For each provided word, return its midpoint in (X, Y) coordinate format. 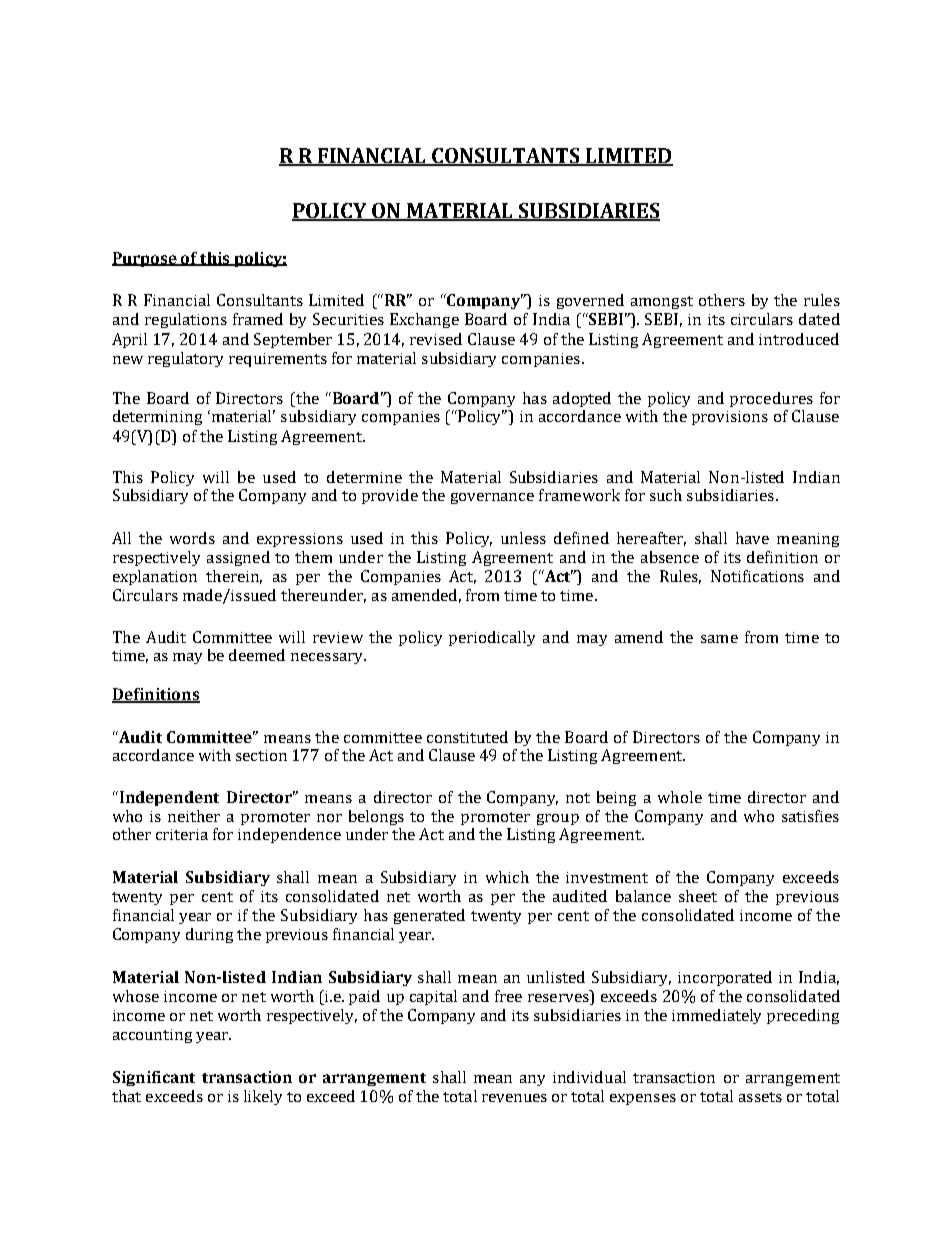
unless (523, 538)
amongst (662, 302)
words (192, 538)
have (752, 538)
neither (194, 816)
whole (680, 797)
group (558, 819)
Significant (154, 1078)
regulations (186, 320)
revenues (514, 1098)
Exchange (424, 320)
